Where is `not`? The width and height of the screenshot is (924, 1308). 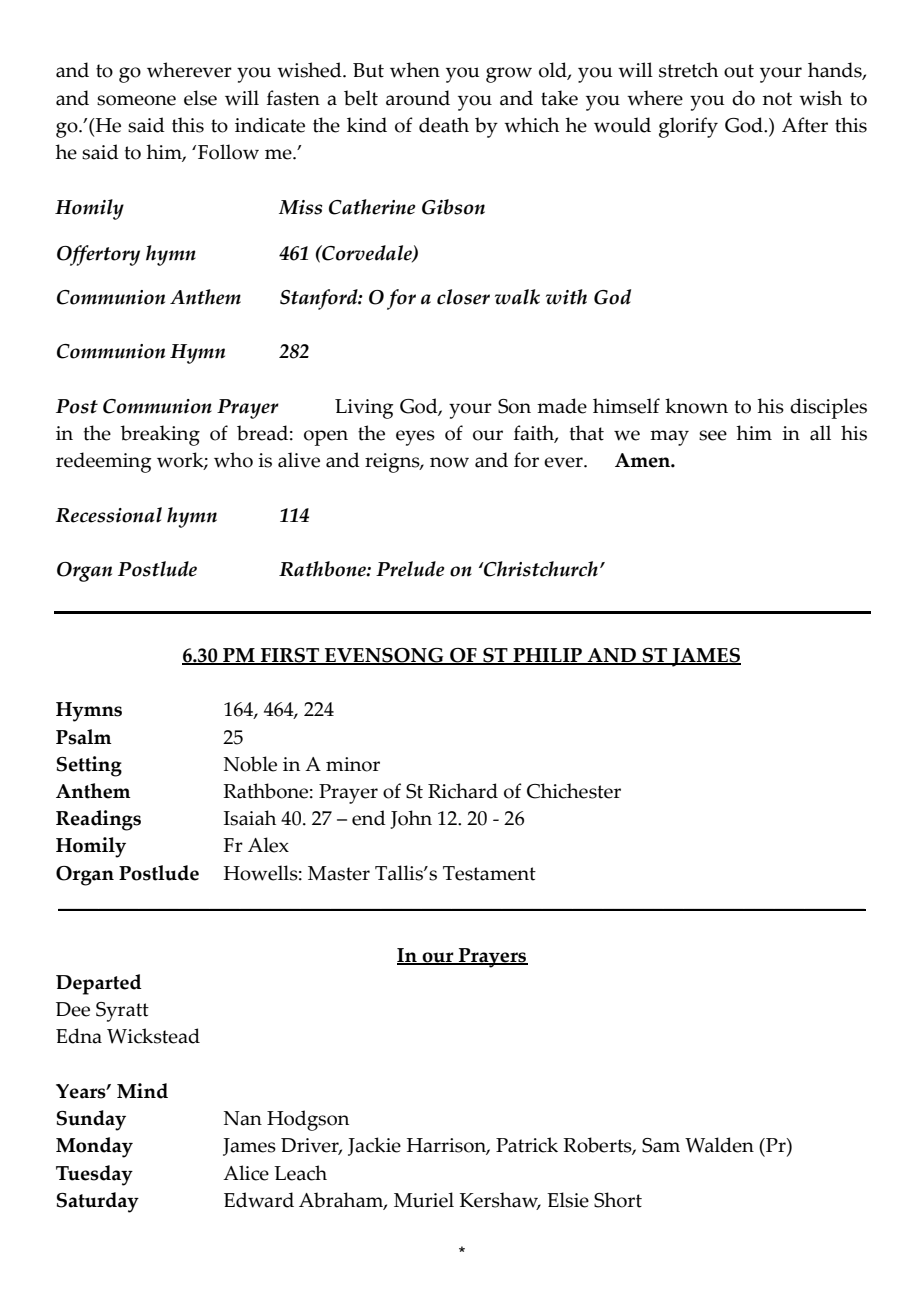
not is located at coordinates (777, 99).
